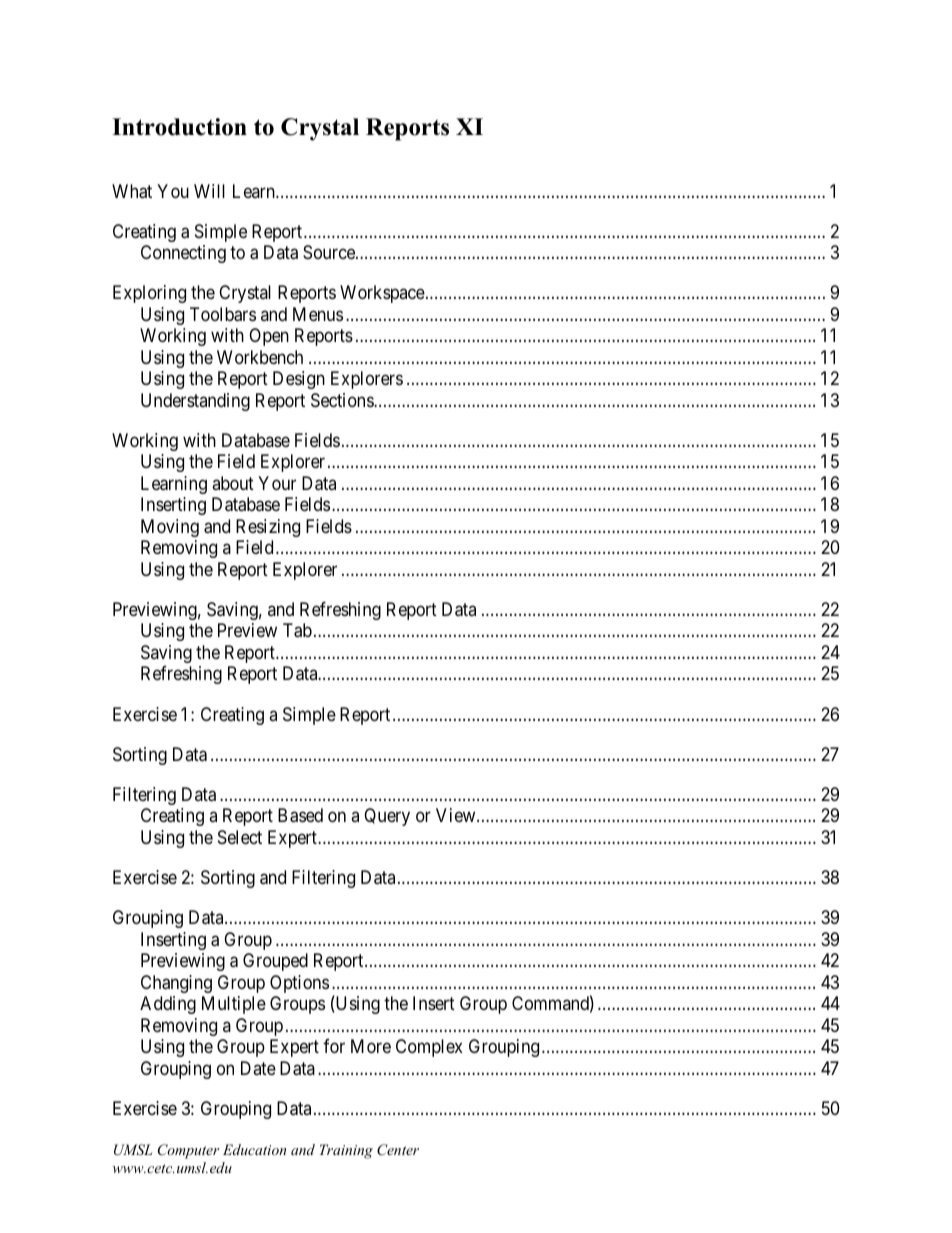 The width and height of the screenshot is (952, 1233). I want to click on Education, so click(254, 1149).
